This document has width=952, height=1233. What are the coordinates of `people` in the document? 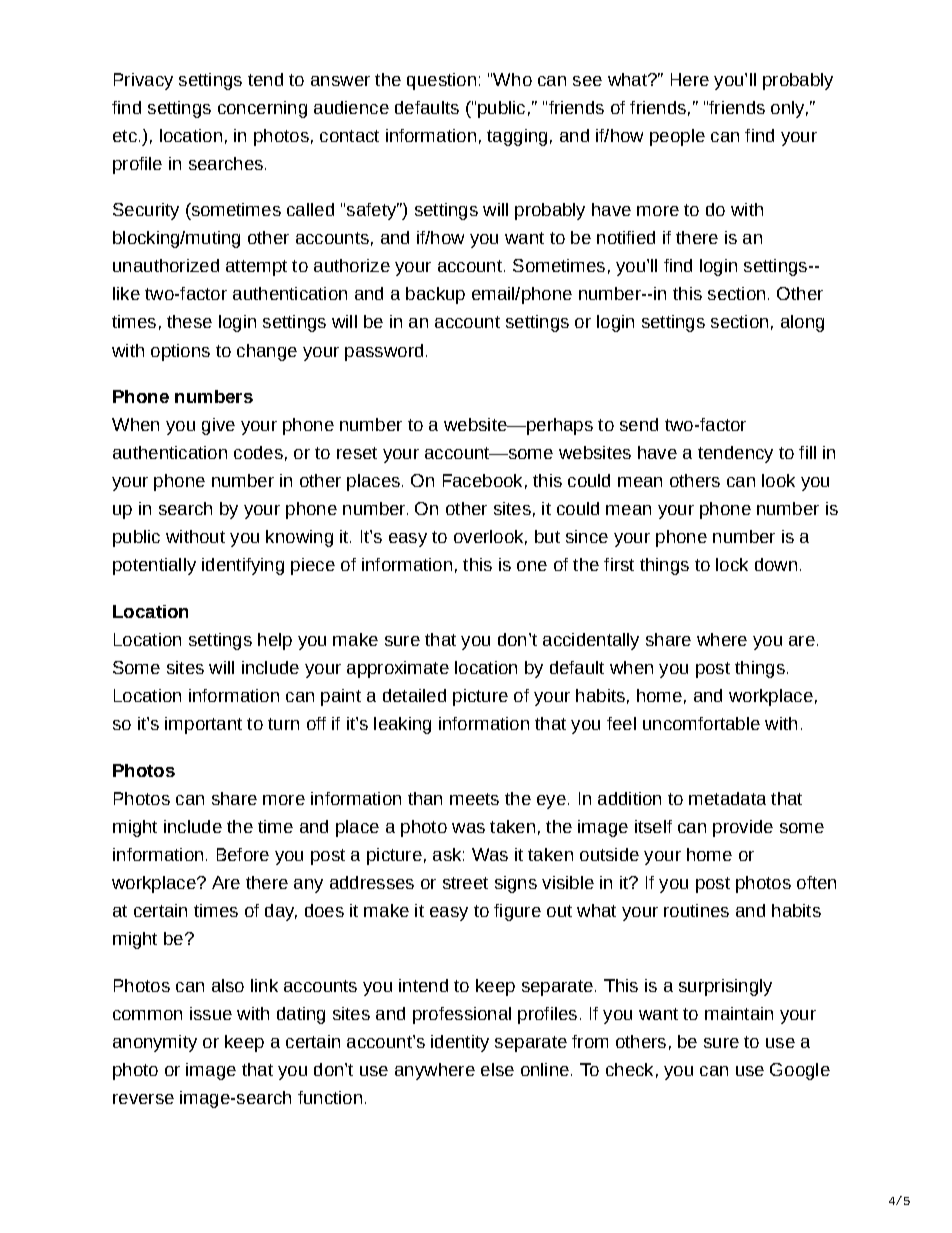 It's located at (677, 137).
